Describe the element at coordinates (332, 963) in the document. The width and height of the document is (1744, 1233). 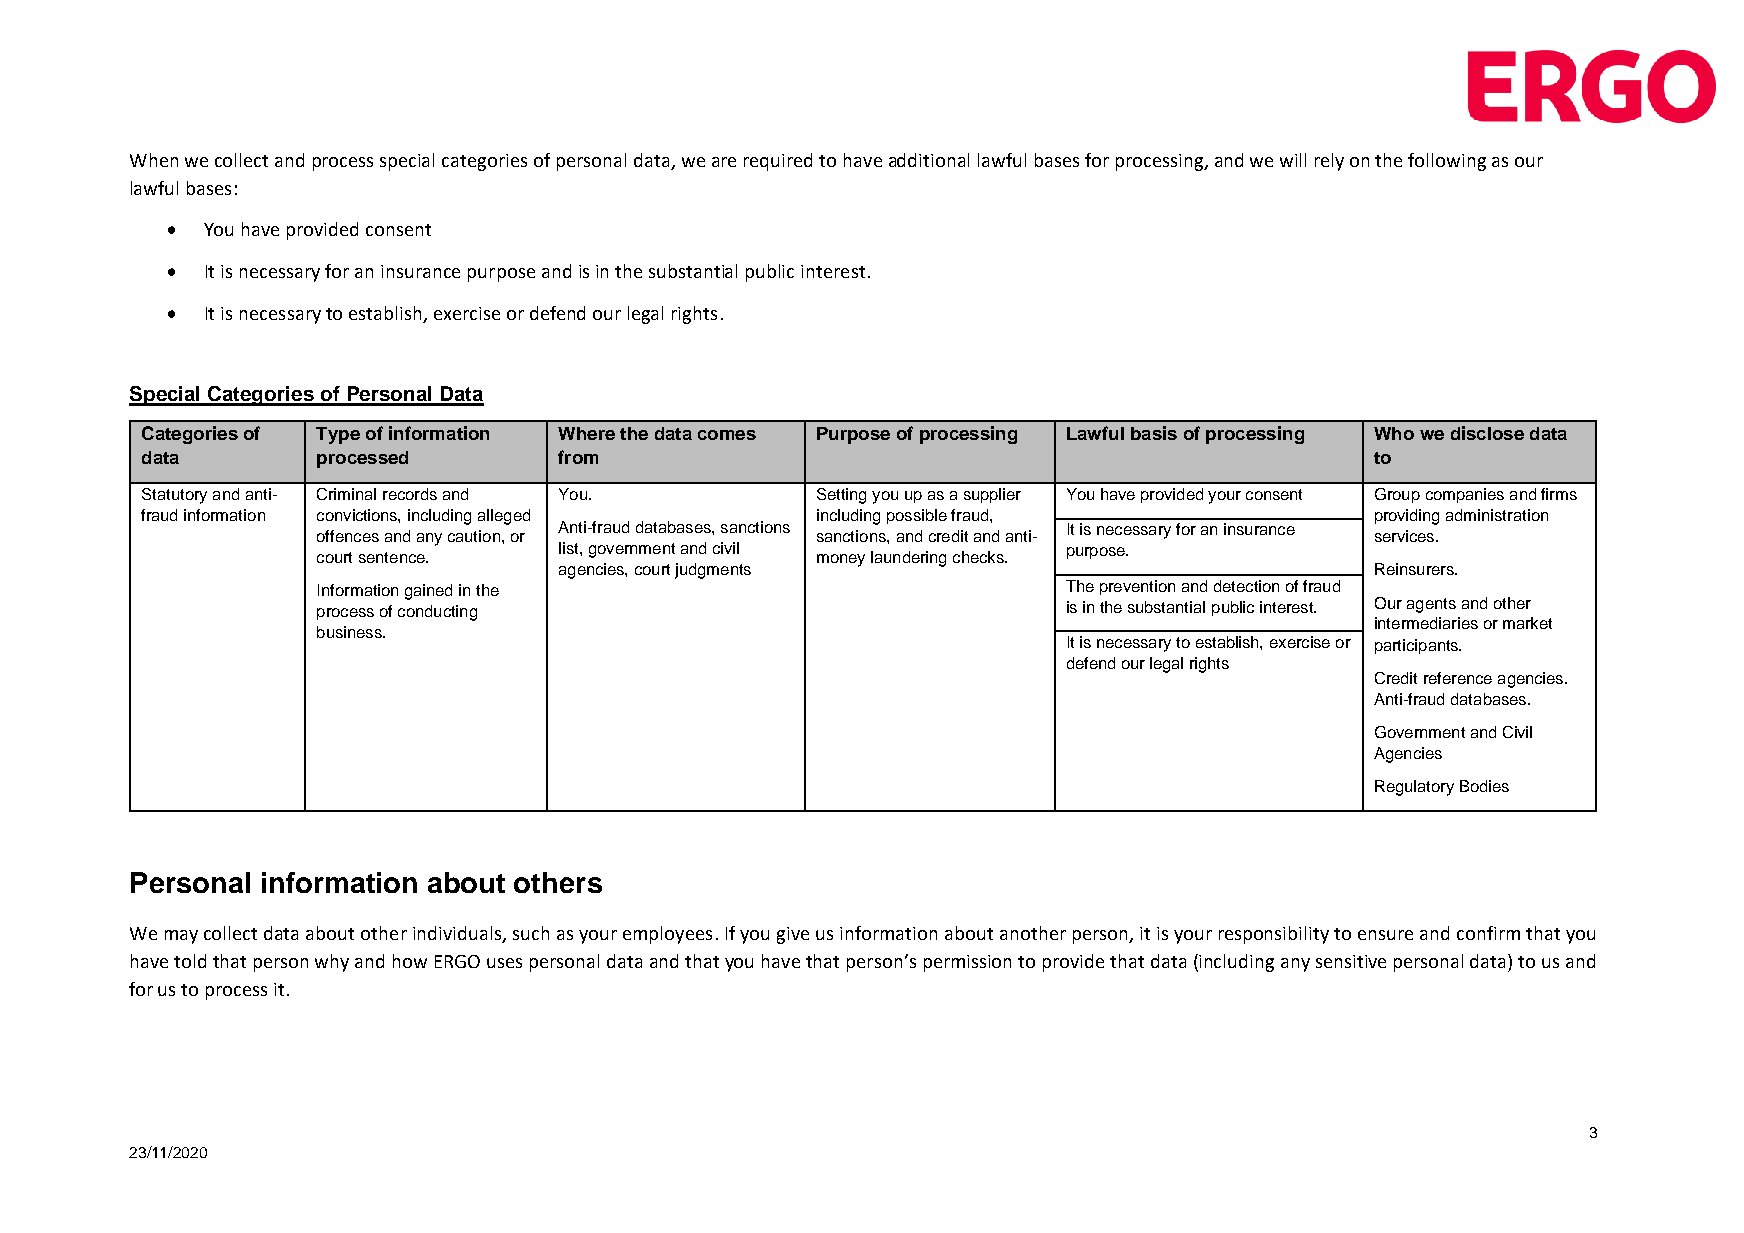
I see `why` at that location.
